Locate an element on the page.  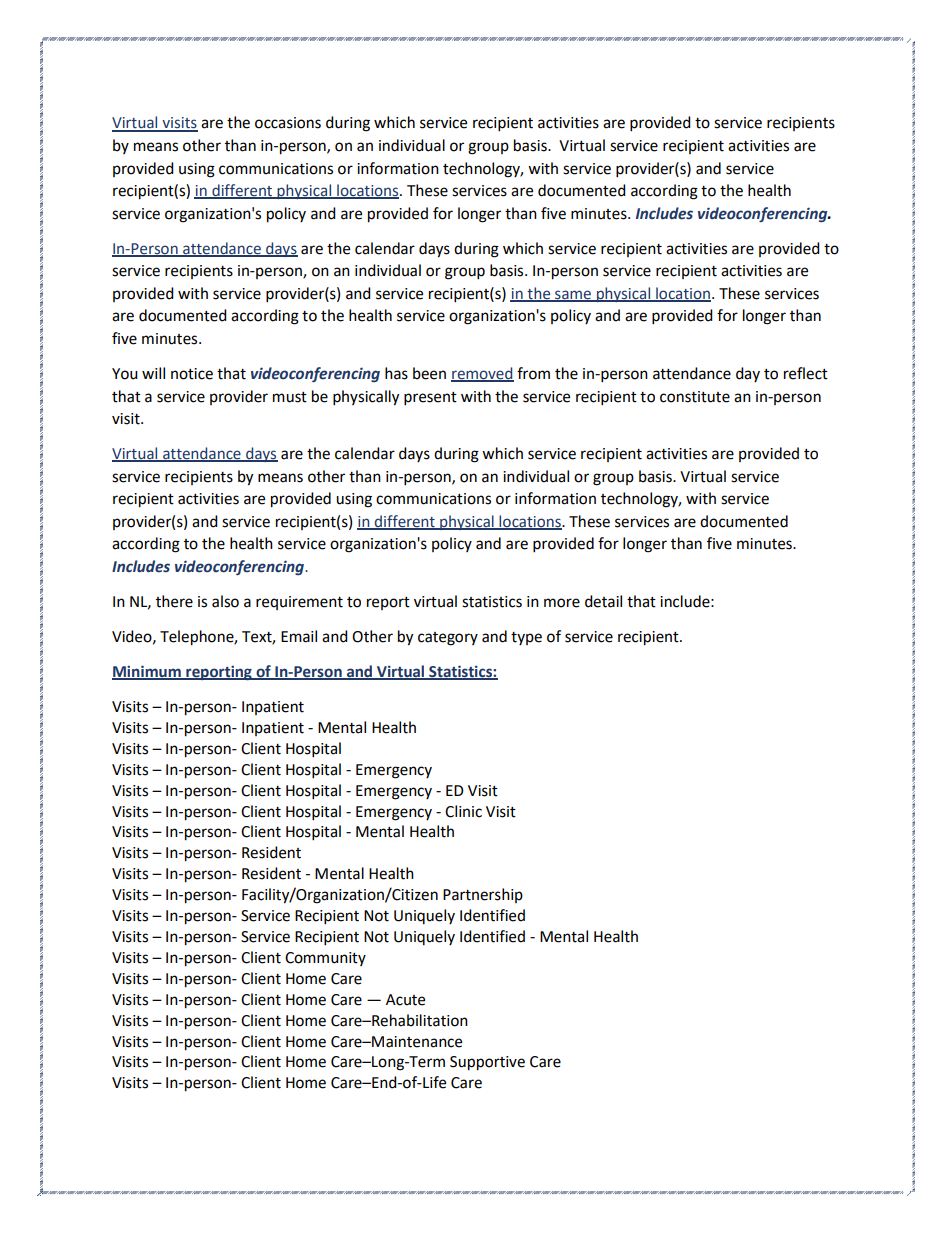
Community is located at coordinates (325, 959).
